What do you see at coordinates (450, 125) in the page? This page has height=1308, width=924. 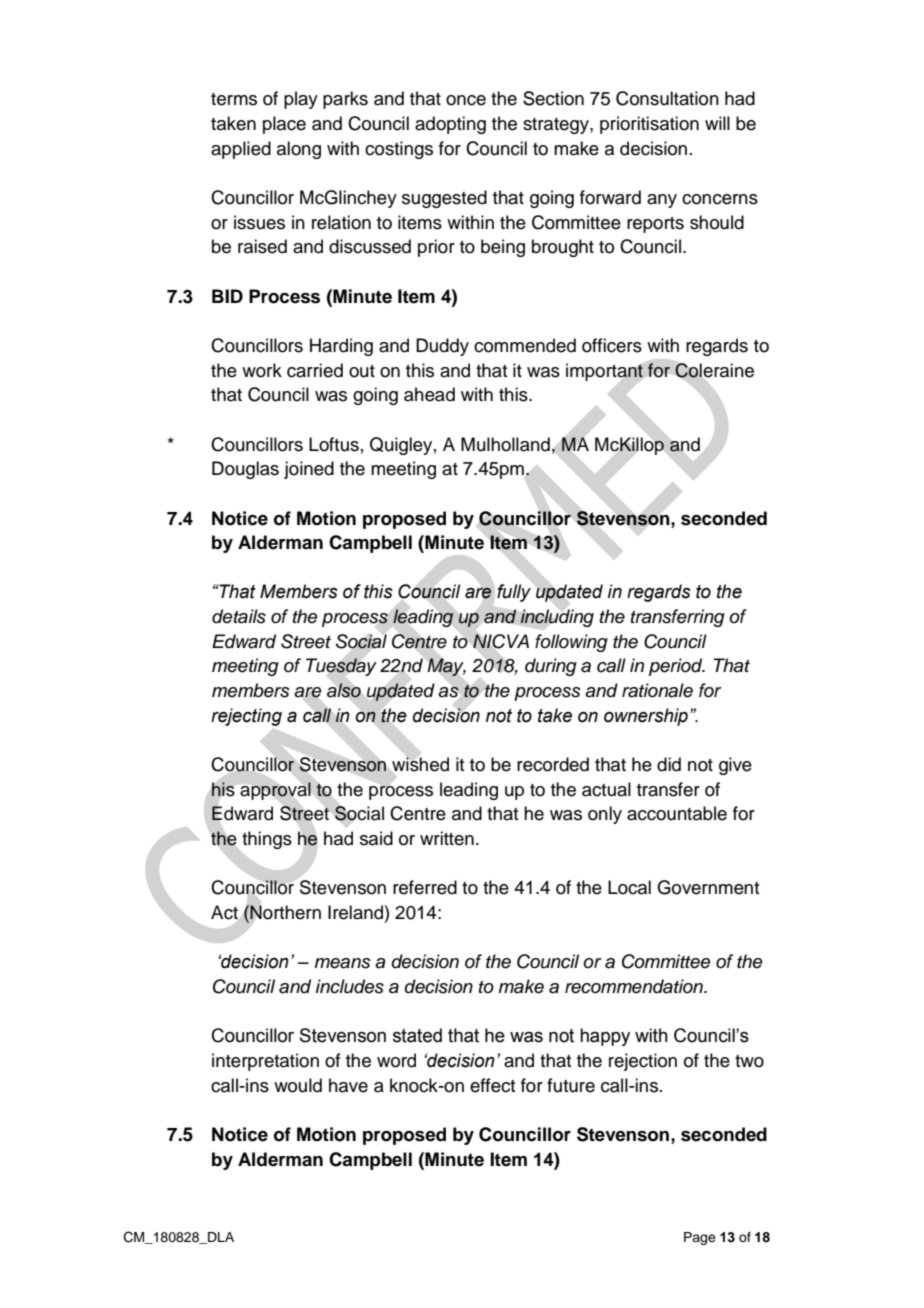 I see `adopting` at bounding box center [450, 125].
